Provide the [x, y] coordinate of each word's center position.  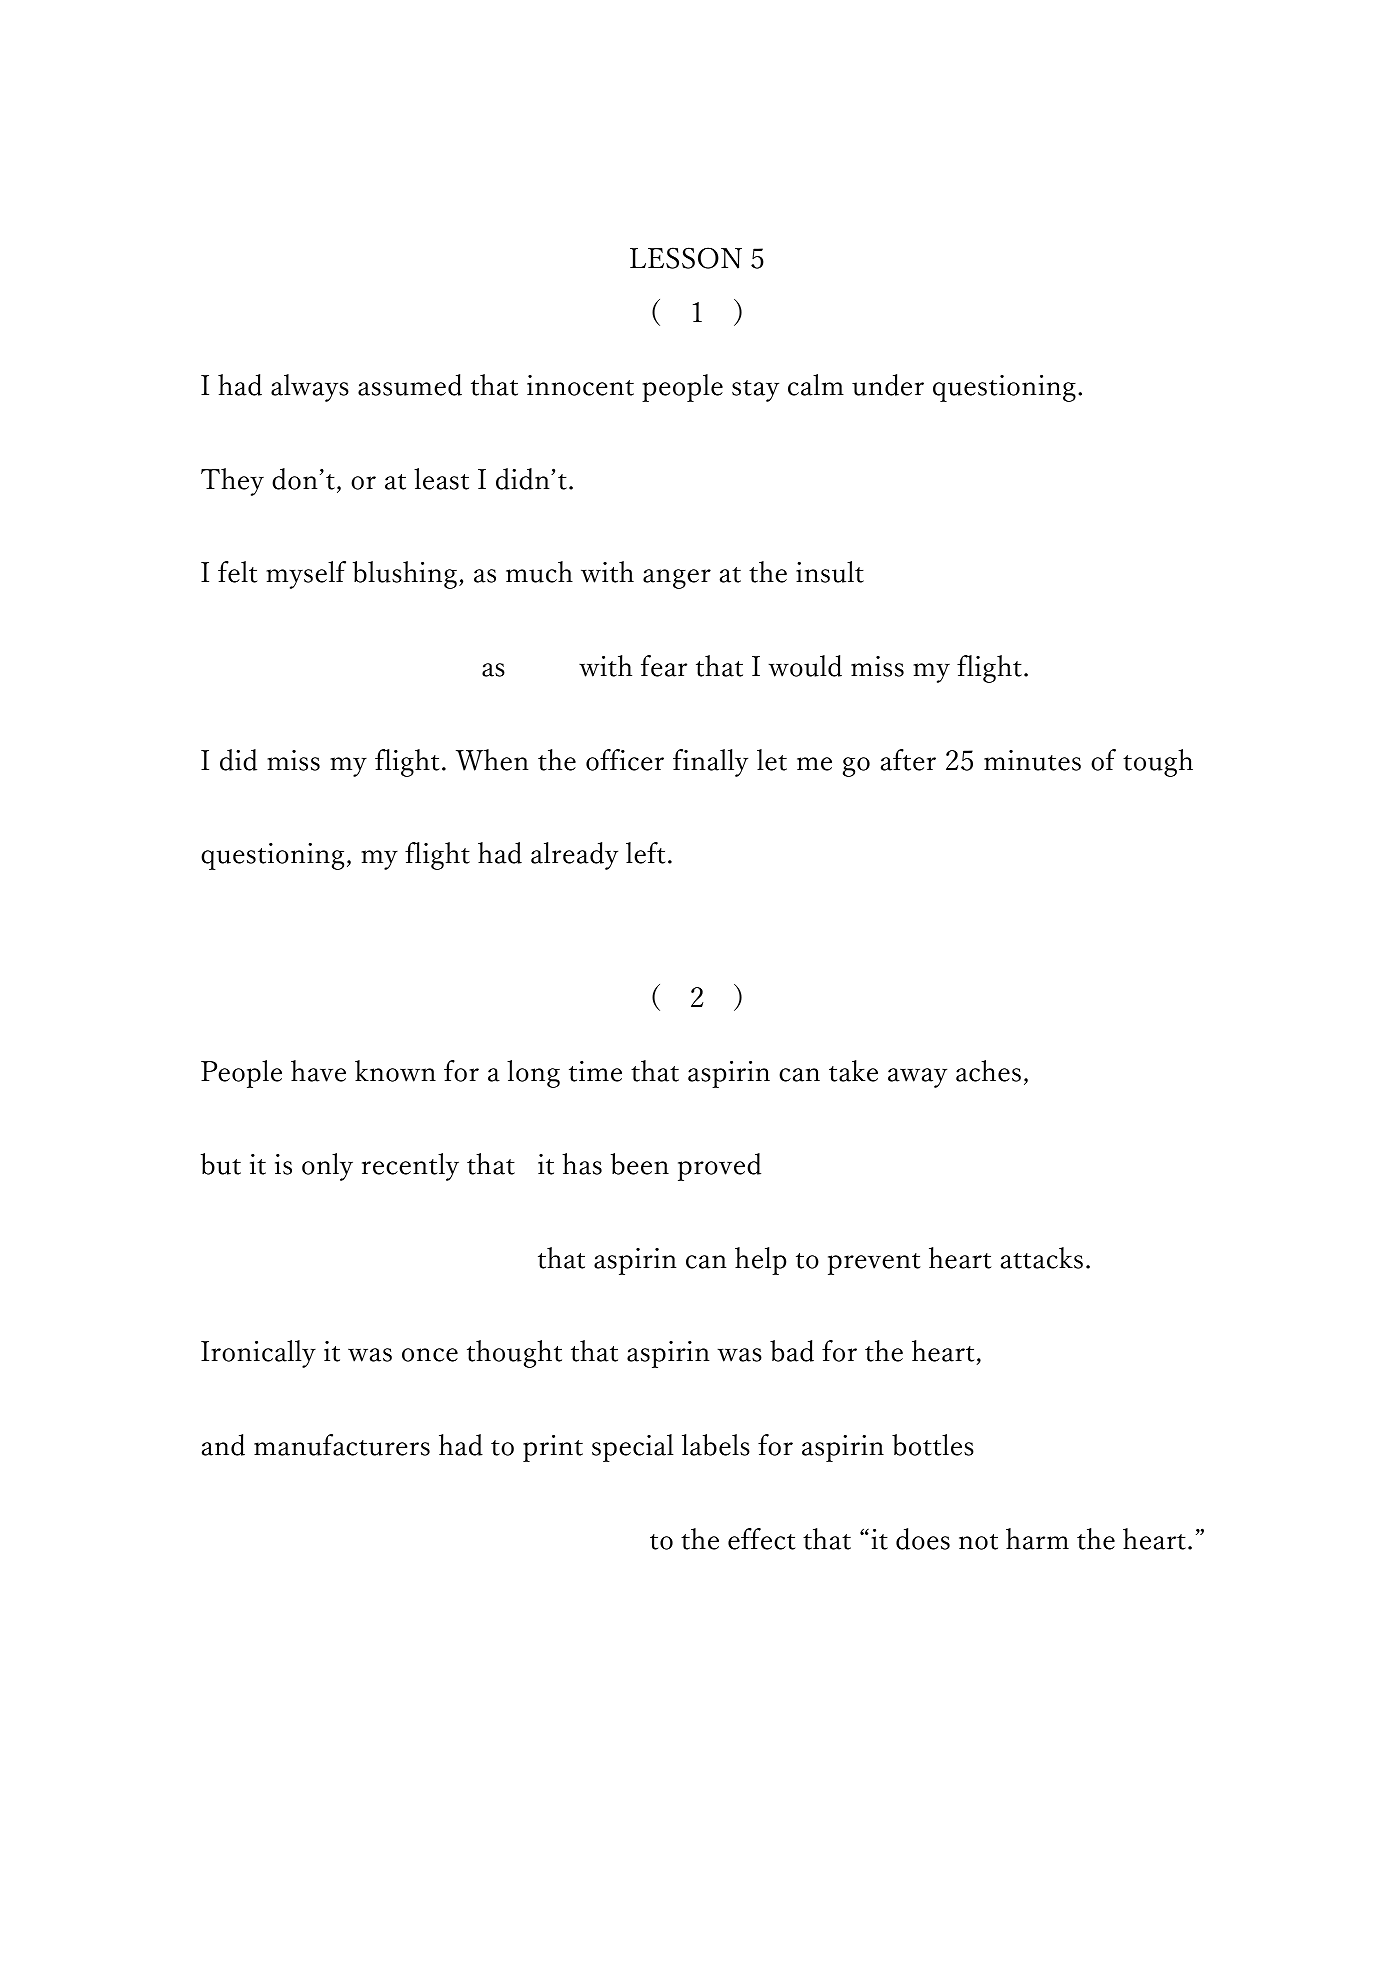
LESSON [686, 258]
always [310, 388]
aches [988, 1071]
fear [664, 666]
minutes [1032, 760]
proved [719, 1167]
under [888, 385]
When [492, 760]
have [318, 1071]
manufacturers [342, 1445]
